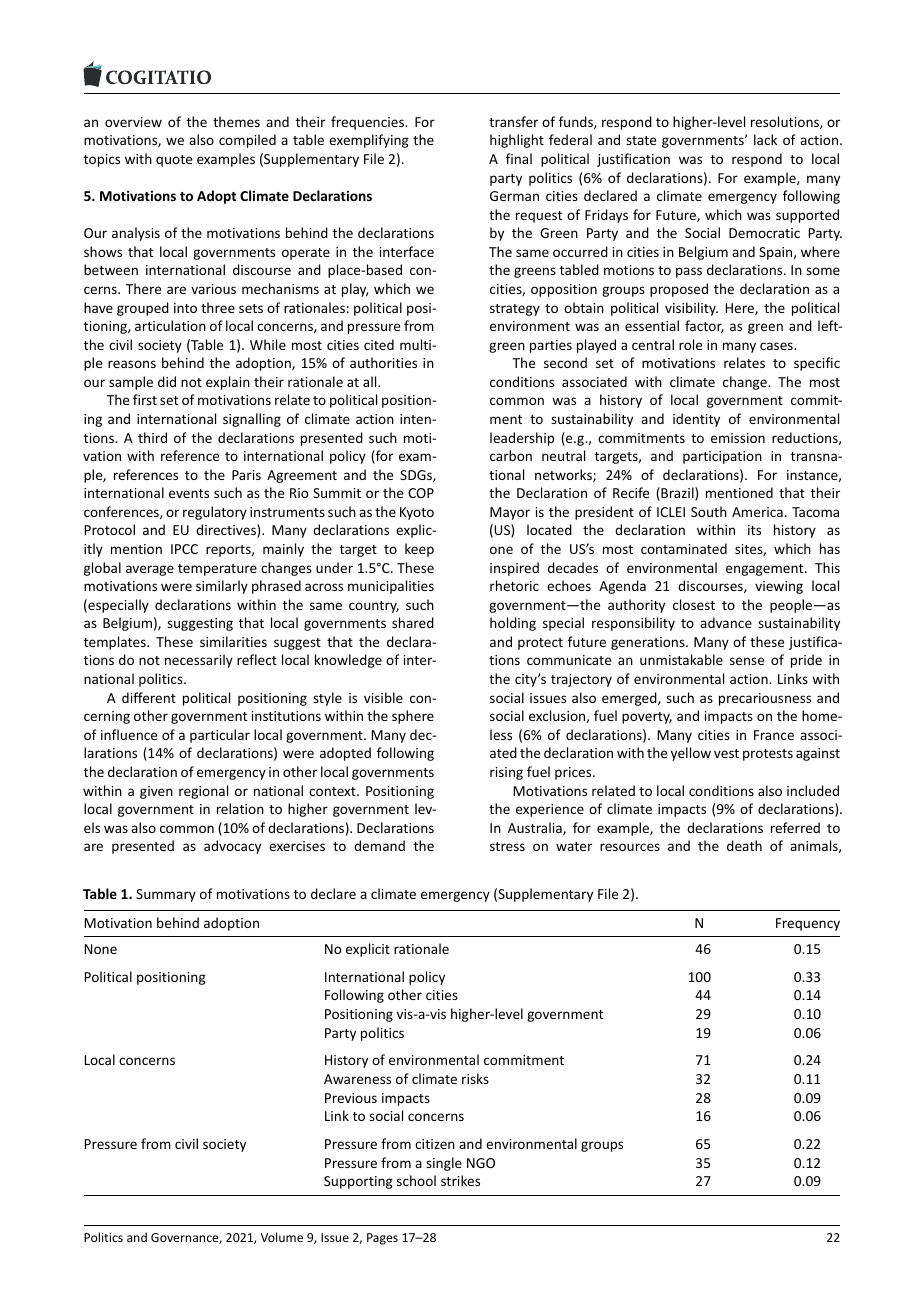 The width and height of the screenshot is (924, 1308). I want to click on Volume, so click(282, 1237).
